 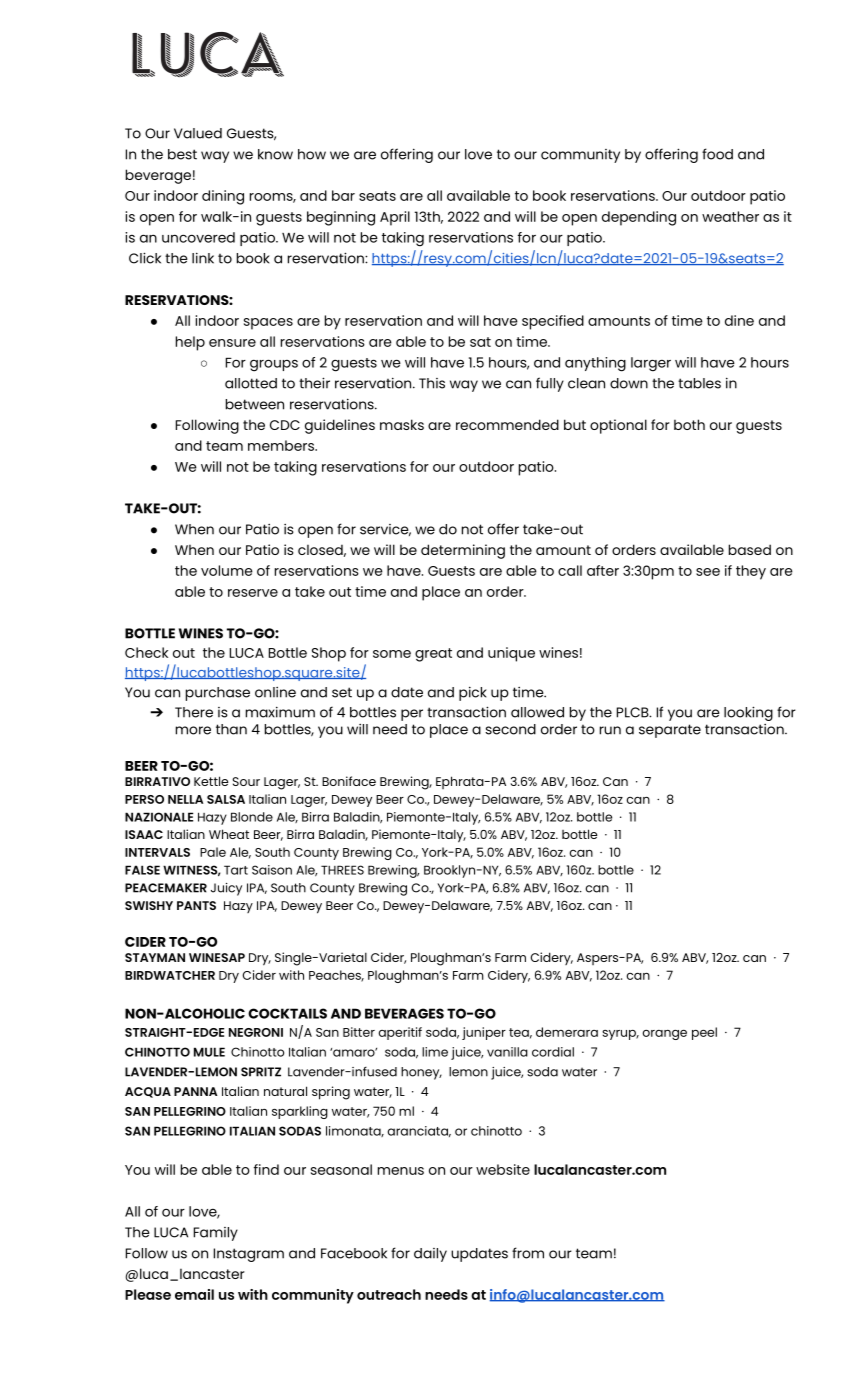 I want to click on masks, so click(x=402, y=424).
